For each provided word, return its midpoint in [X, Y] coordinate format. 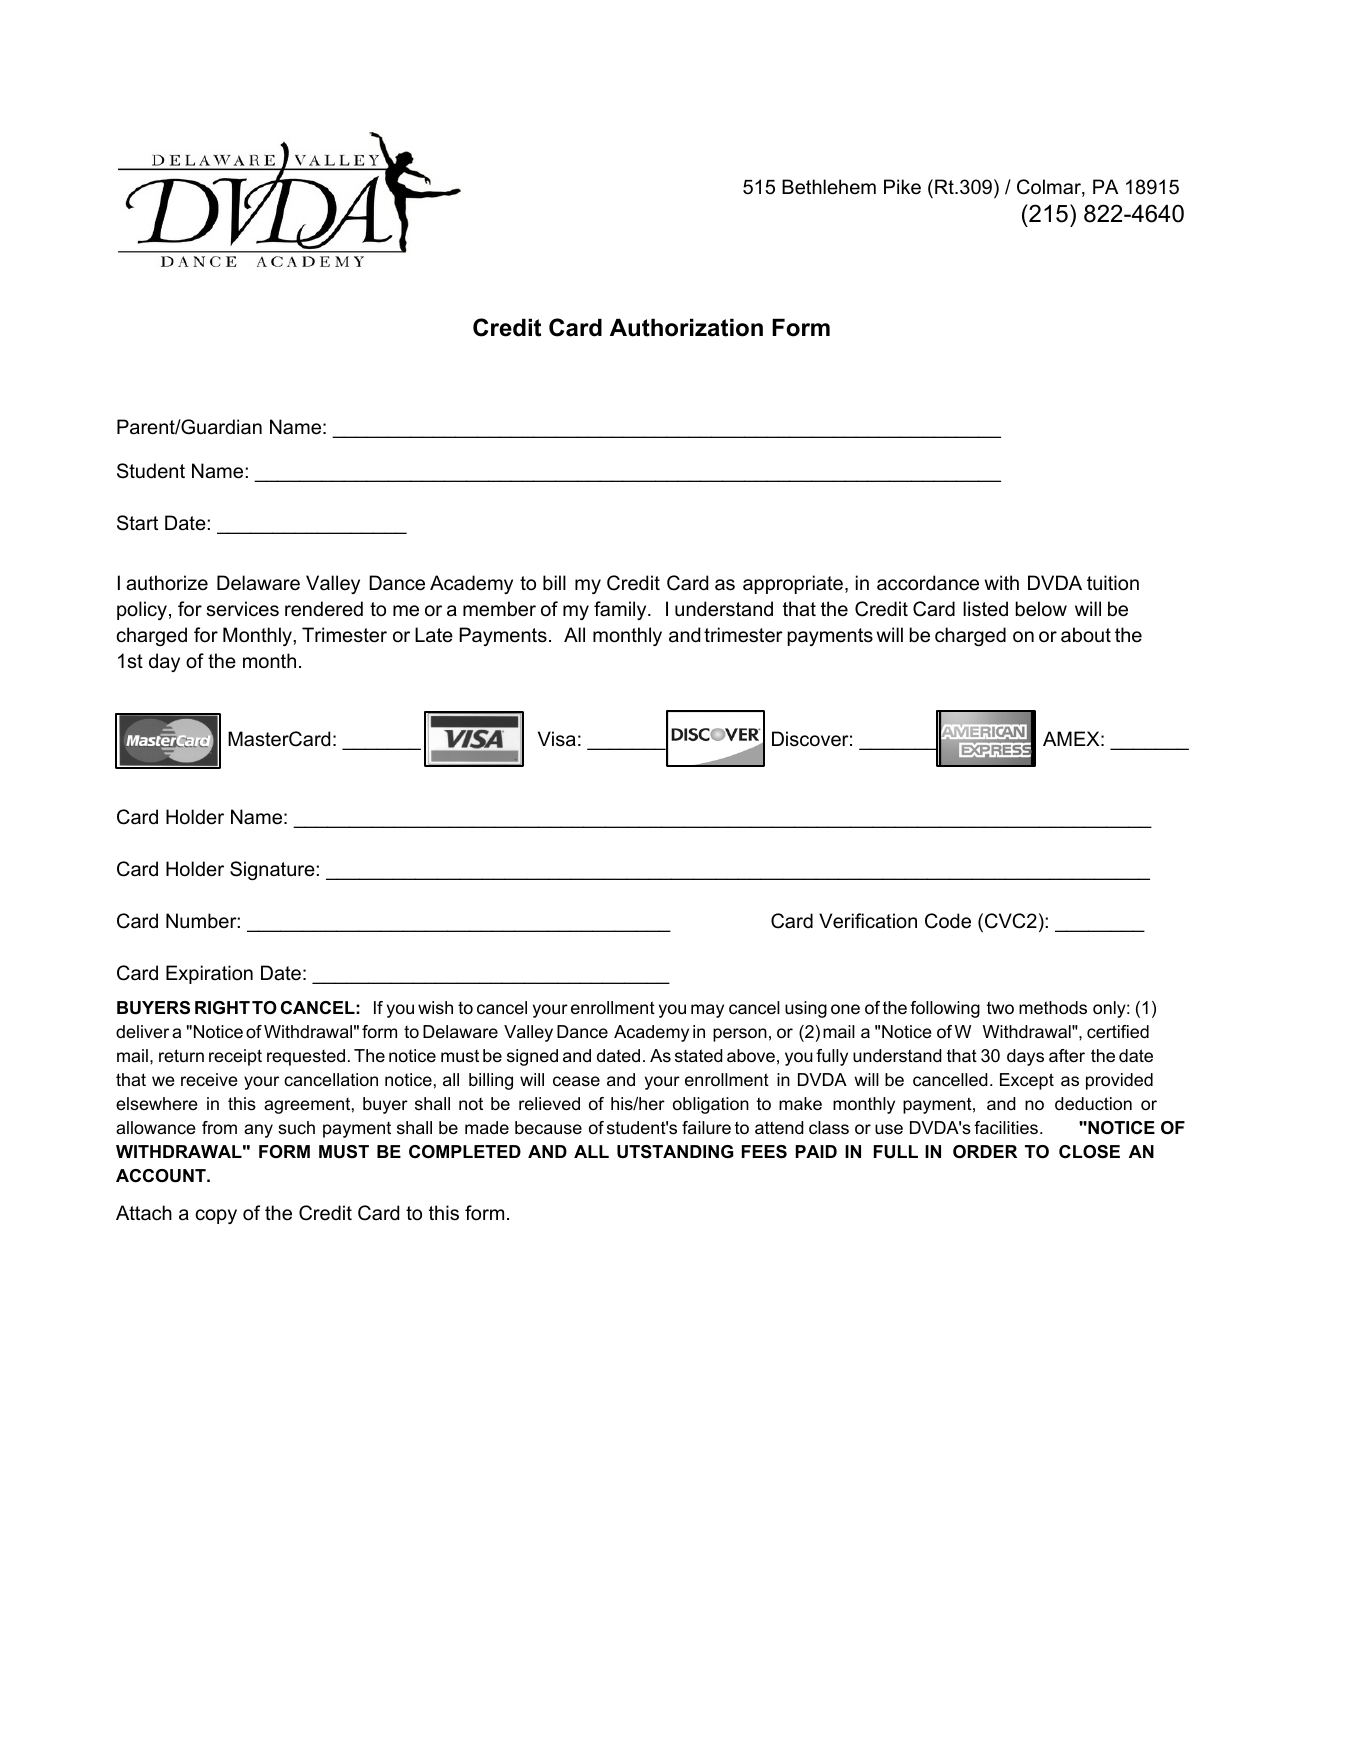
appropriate [793, 584]
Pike [902, 186]
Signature [272, 870]
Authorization [686, 327]
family [621, 610]
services [242, 609]
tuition [1113, 583]
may [707, 1011]
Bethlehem [829, 187]
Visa [557, 739]
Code [948, 921]
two [1000, 1008]
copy [216, 1216]
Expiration [209, 974]
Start [137, 523]
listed [985, 609]
